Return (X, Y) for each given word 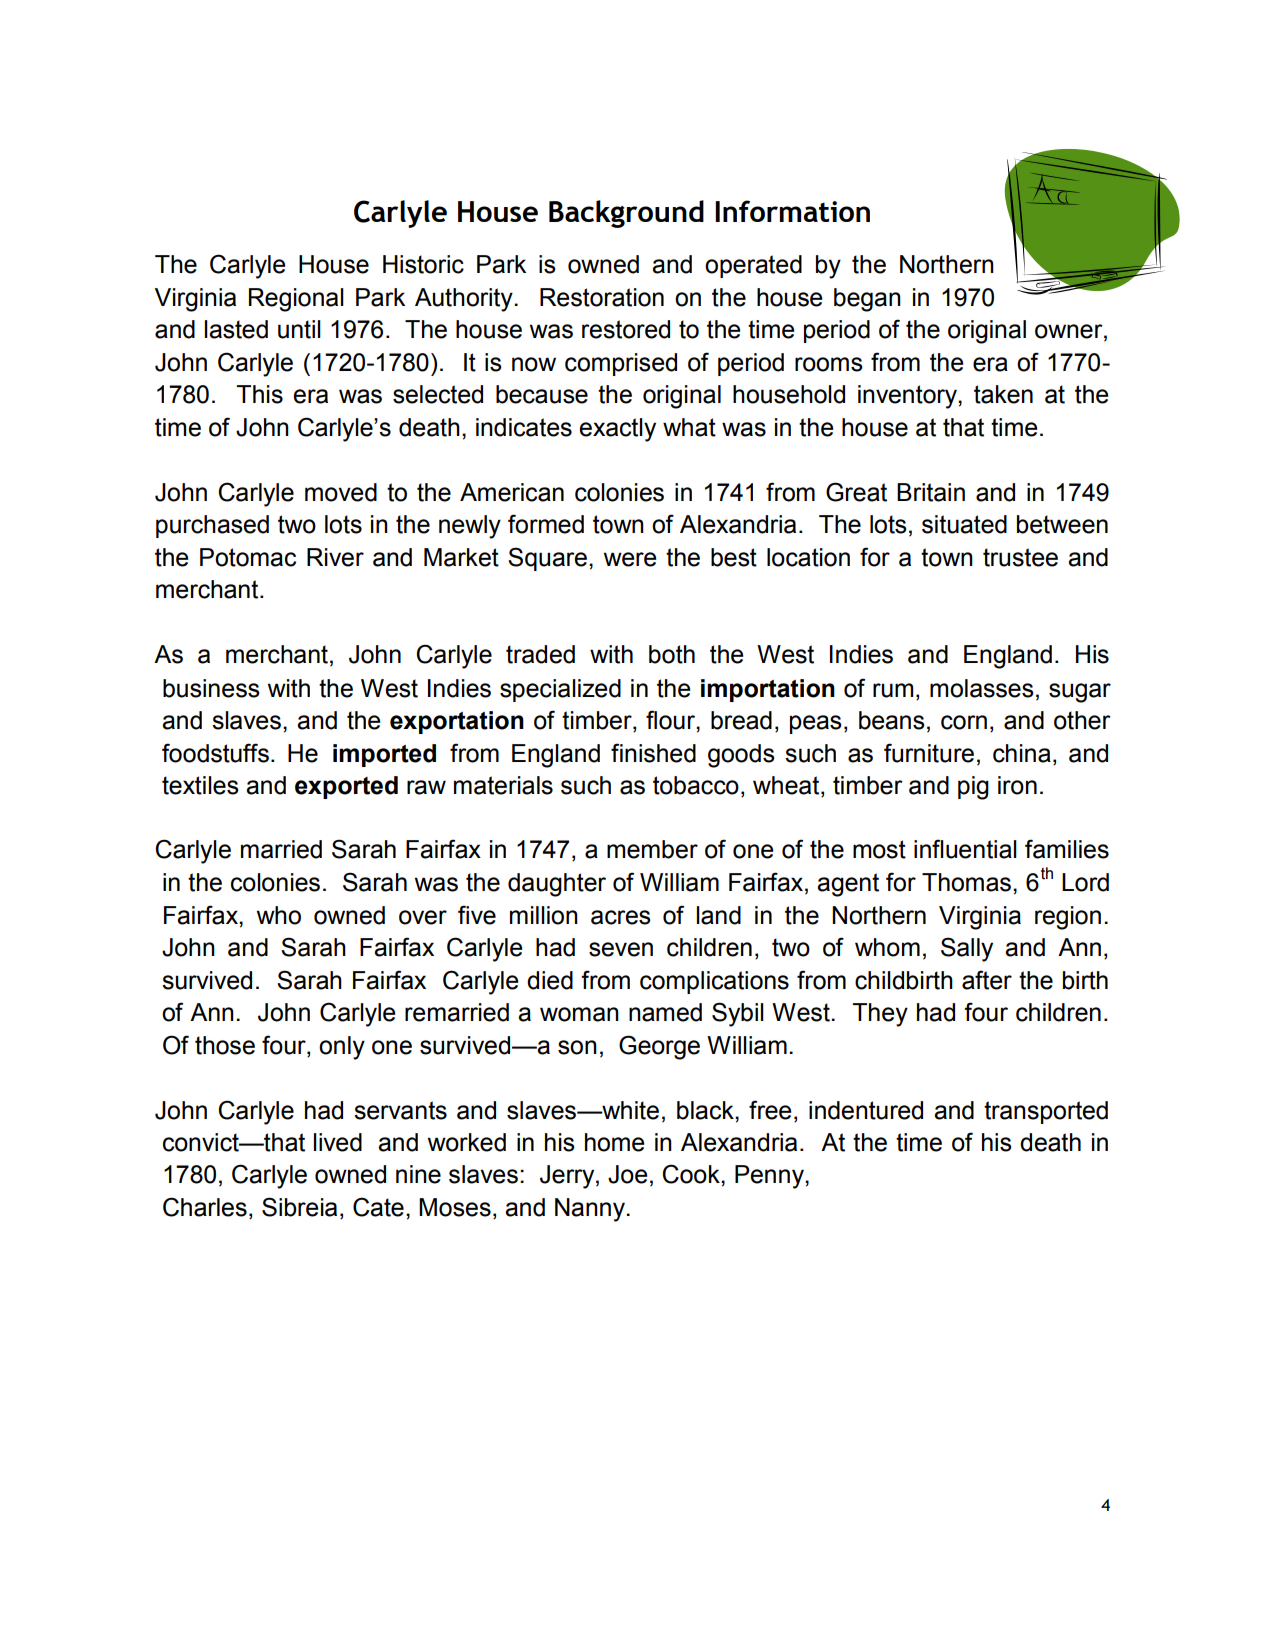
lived (338, 1142)
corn (964, 722)
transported (1046, 1112)
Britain (931, 492)
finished (653, 753)
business (211, 688)
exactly (617, 430)
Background (626, 214)
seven (621, 949)
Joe (627, 1174)
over (423, 917)
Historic (423, 264)
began (867, 300)
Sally (967, 949)
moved (341, 492)
